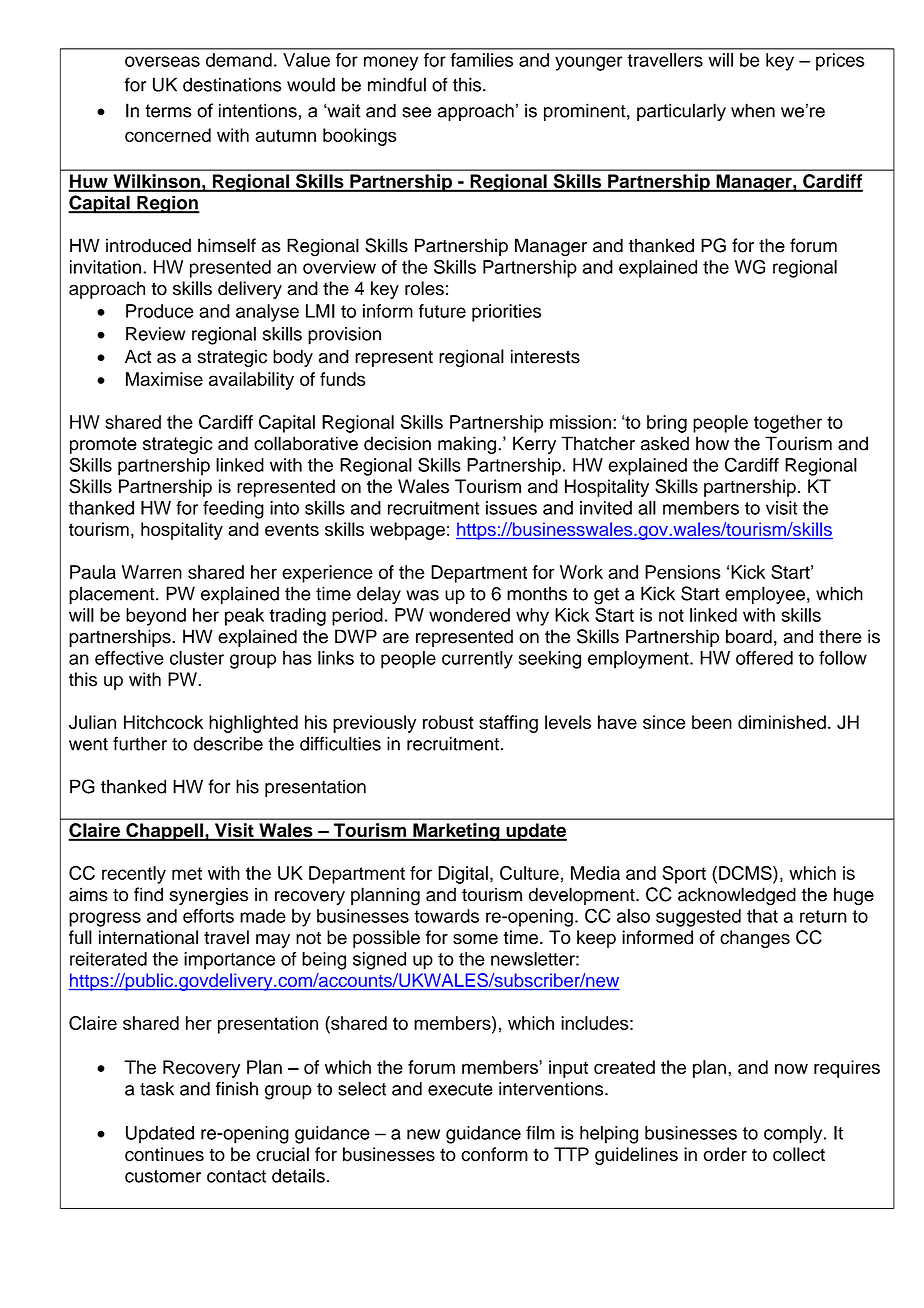 The image size is (924, 1308). What do you see at coordinates (482, 60) in the screenshot?
I see `families` at bounding box center [482, 60].
